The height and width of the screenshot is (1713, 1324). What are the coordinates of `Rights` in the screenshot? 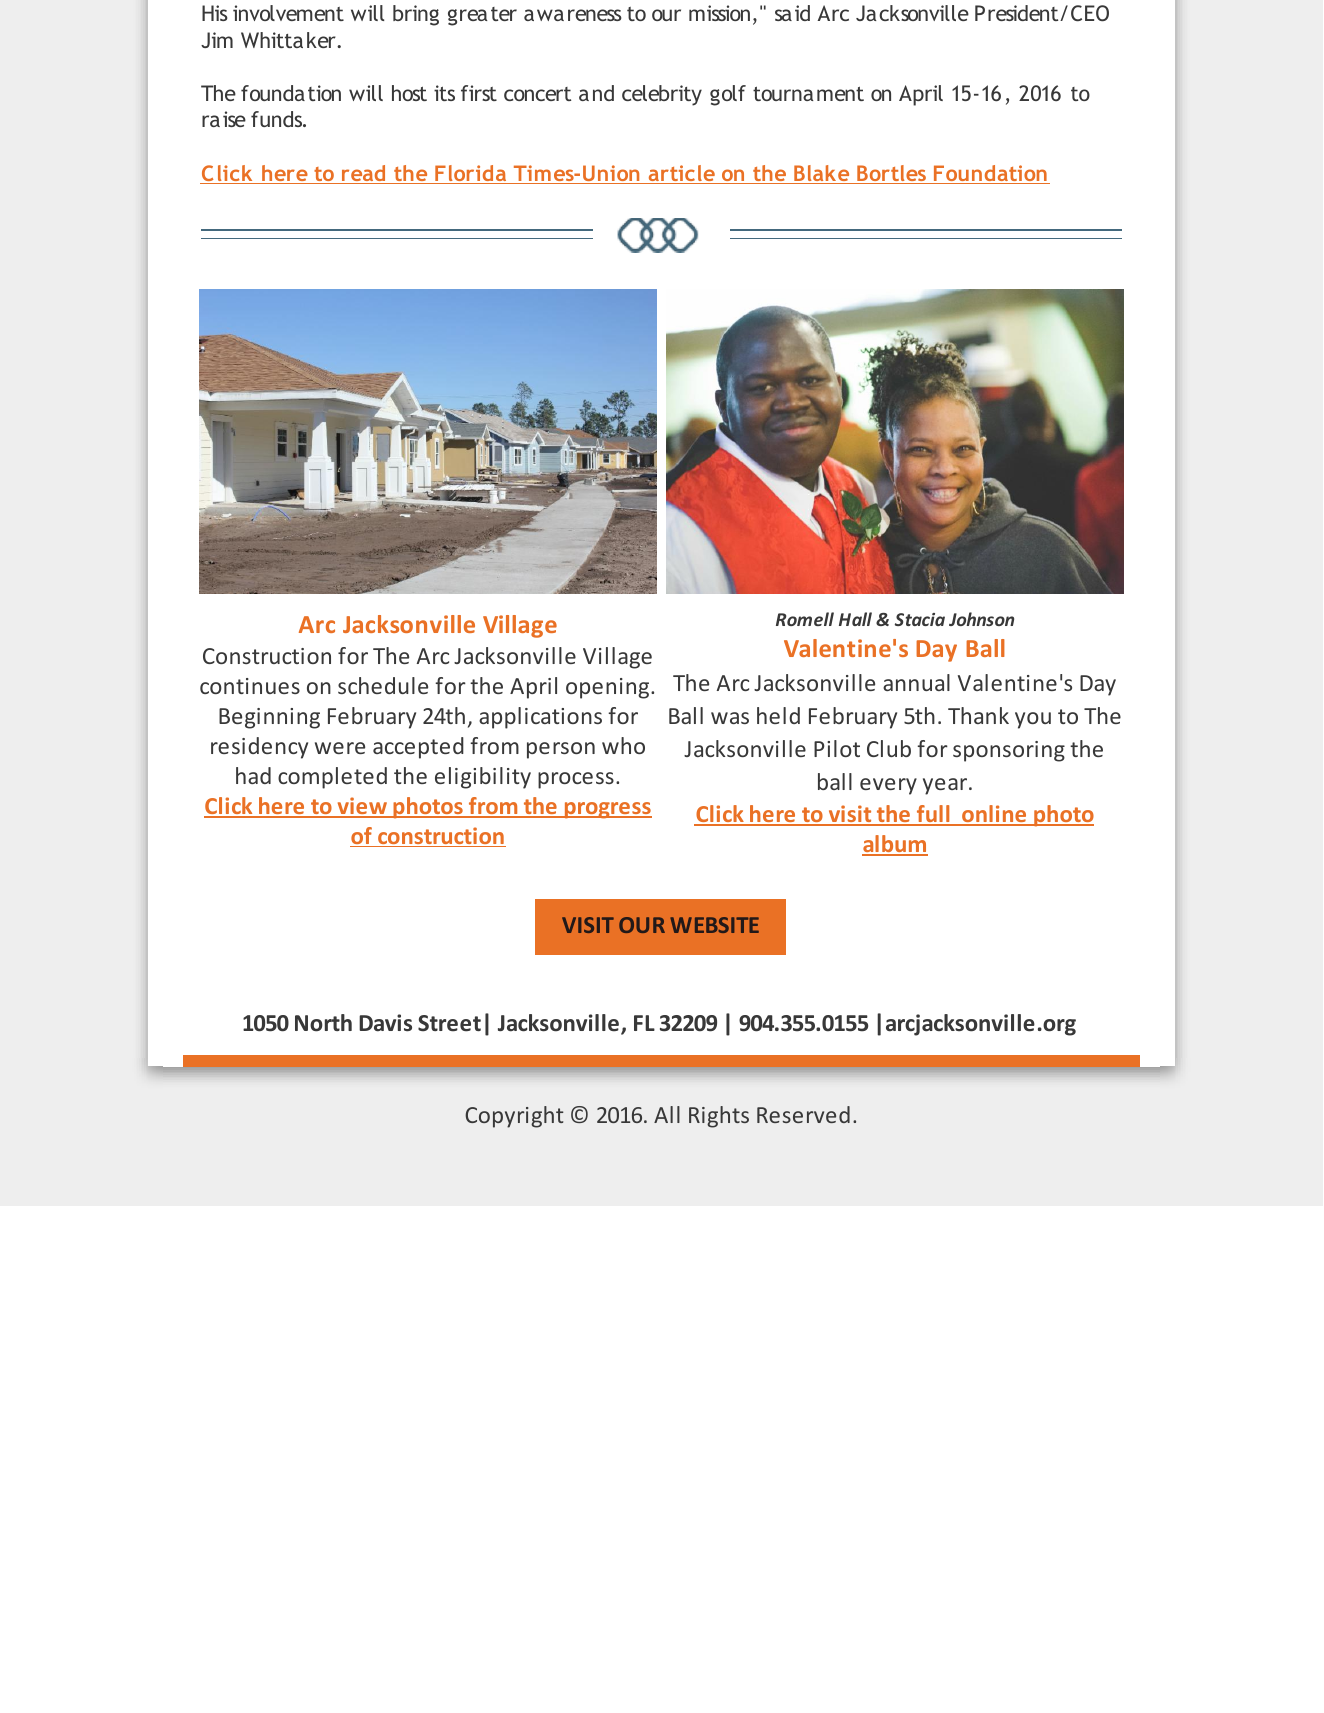 It's located at (719, 1117).
